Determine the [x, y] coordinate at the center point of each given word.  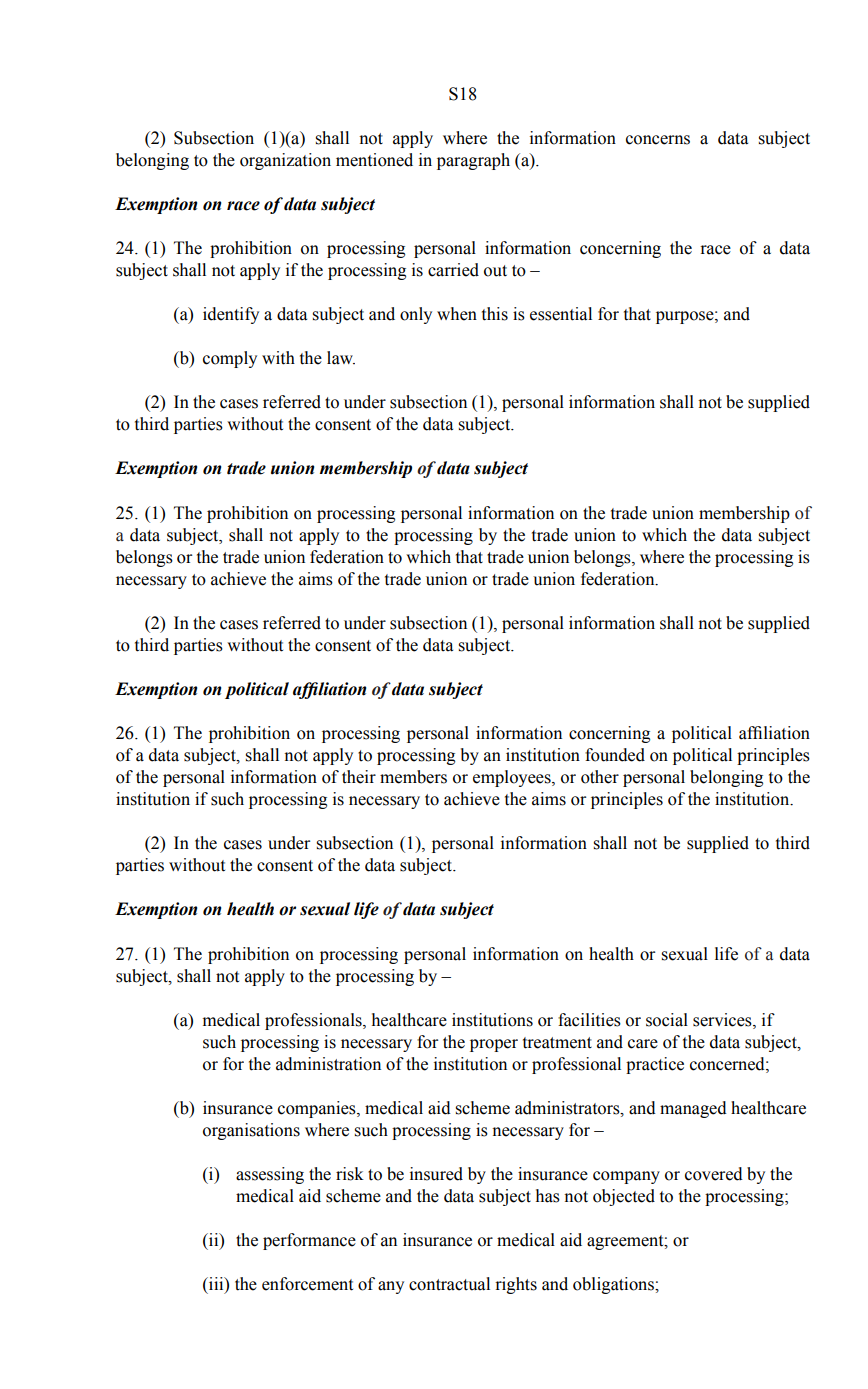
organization [285, 161]
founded [615, 755]
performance [309, 1241]
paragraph [473, 161]
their [359, 777]
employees [513, 778]
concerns [658, 140]
